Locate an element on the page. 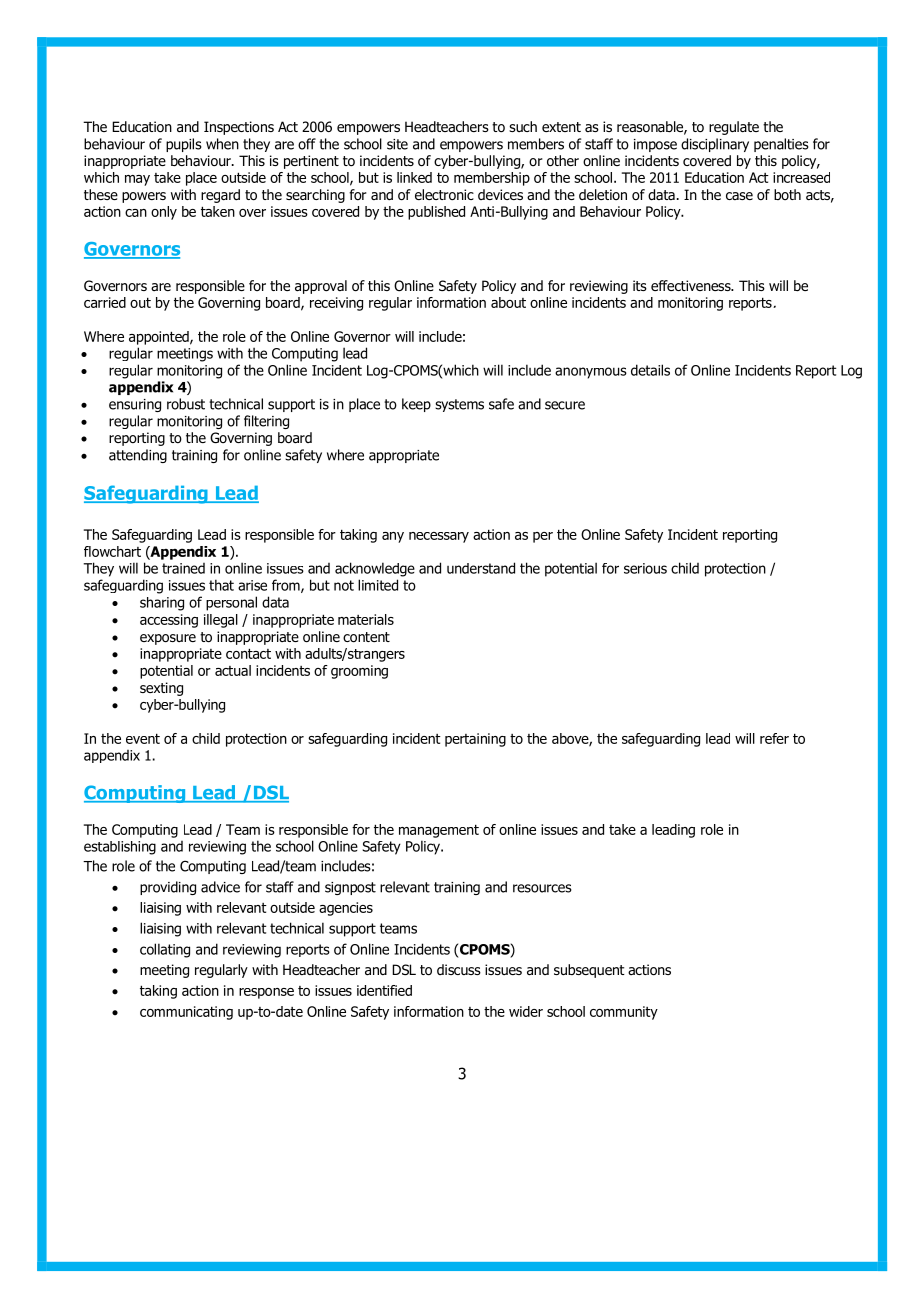  serious is located at coordinates (645, 568).
